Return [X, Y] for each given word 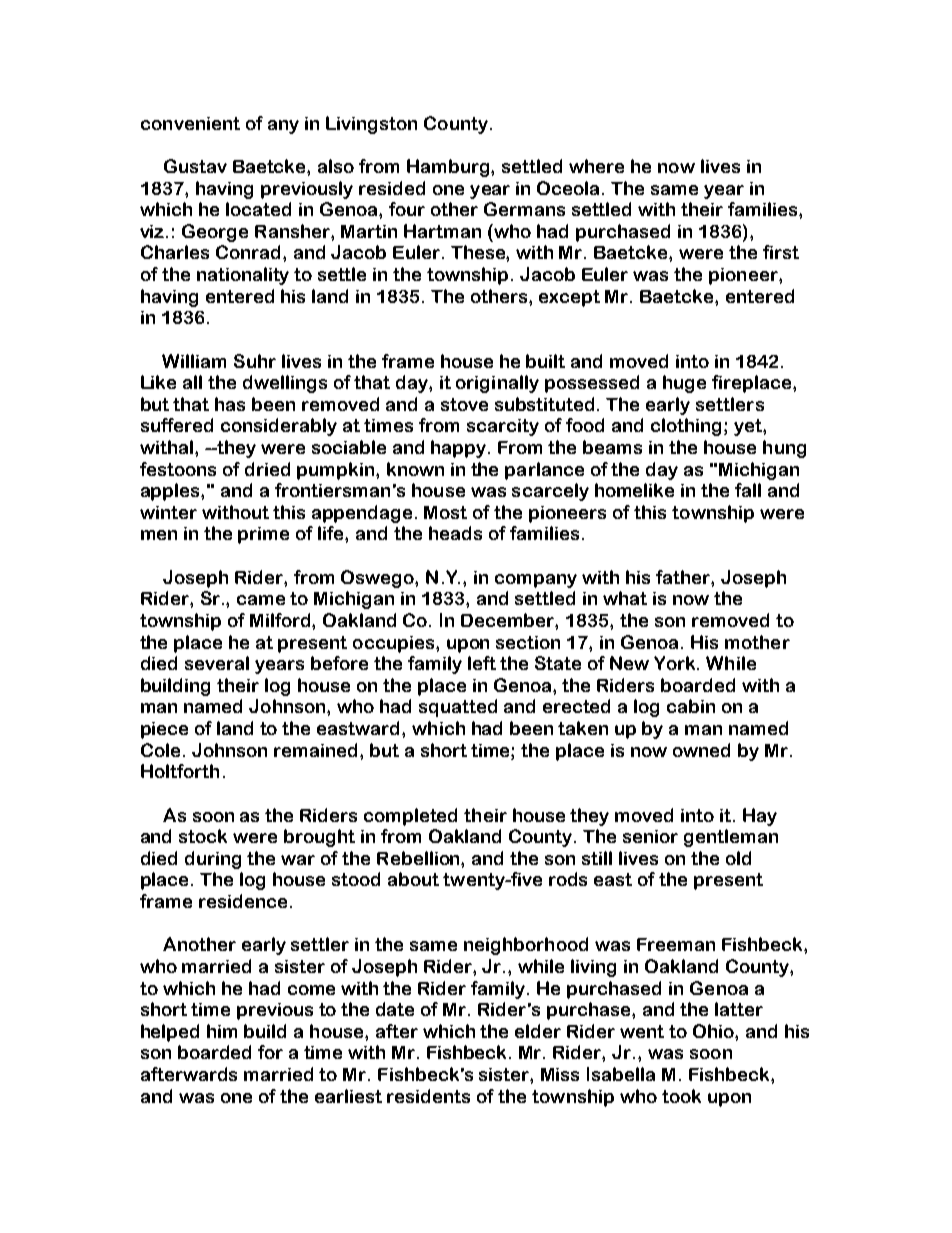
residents [428, 1096]
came [261, 600]
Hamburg [449, 168]
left [482, 663]
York [676, 663]
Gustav [195, 166]
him [222, 1031]
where [596, 166]
